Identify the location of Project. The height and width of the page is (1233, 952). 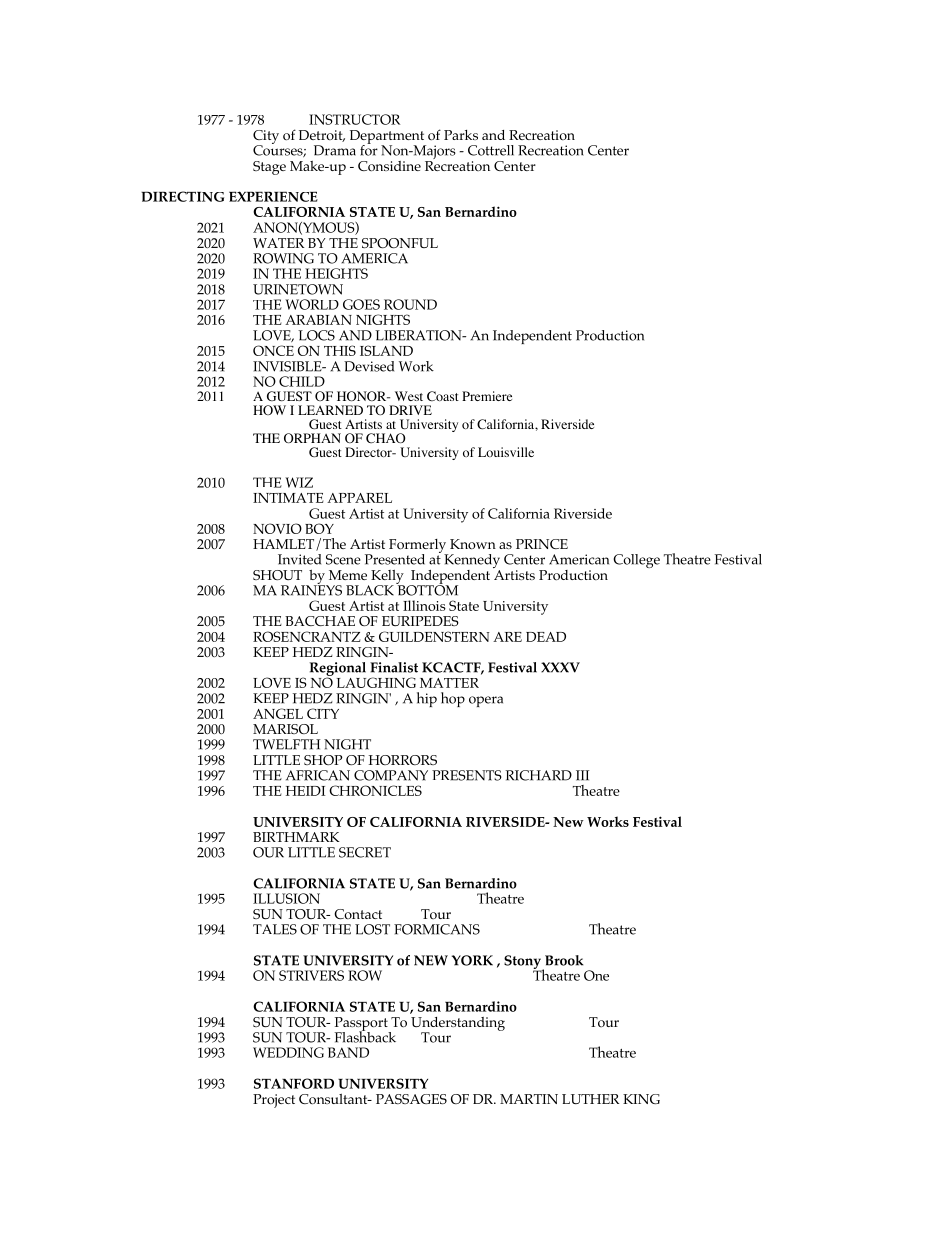
(274, 1101).
